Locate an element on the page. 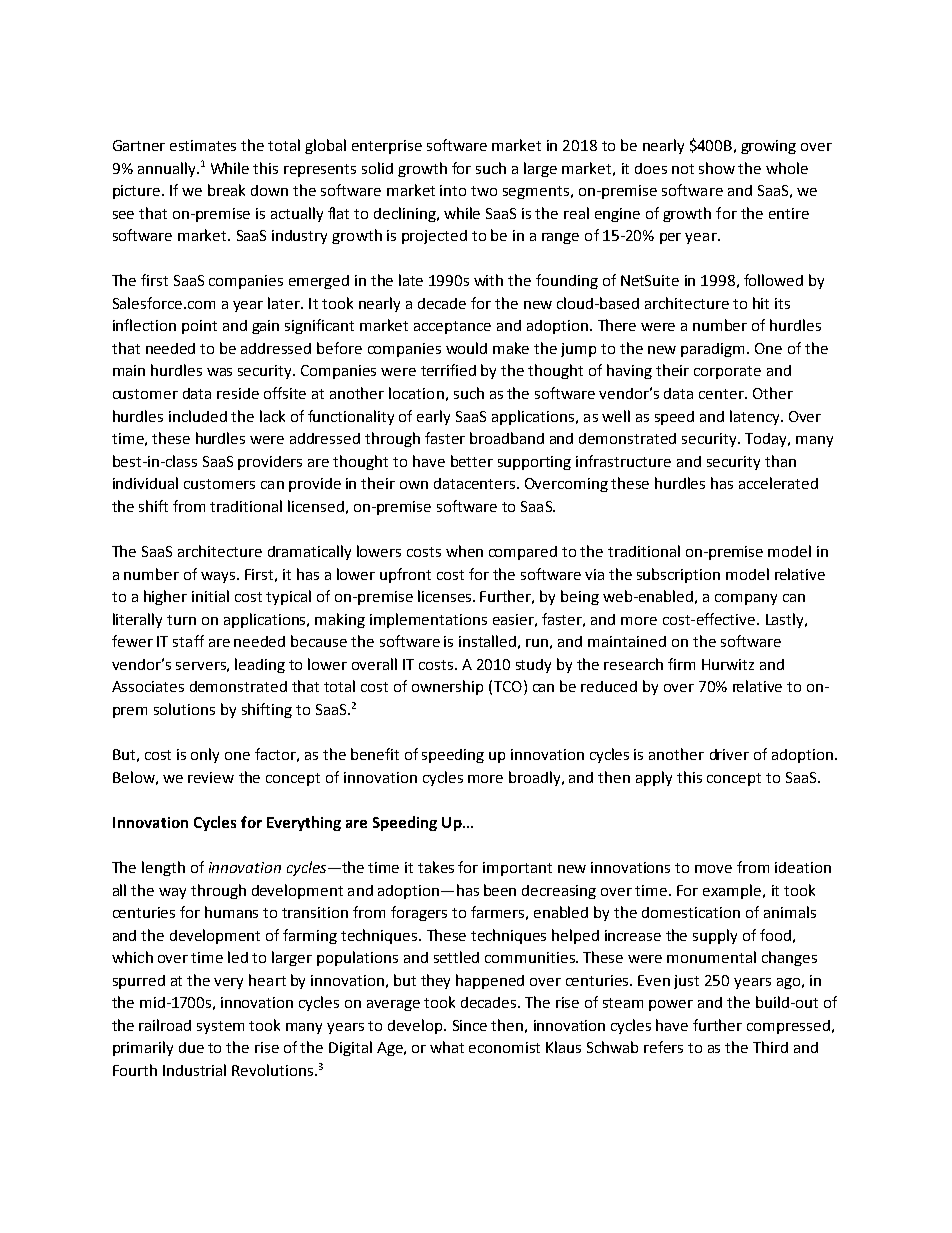 The image size is (952, 1233). company is located at coordinates (746, 599).
